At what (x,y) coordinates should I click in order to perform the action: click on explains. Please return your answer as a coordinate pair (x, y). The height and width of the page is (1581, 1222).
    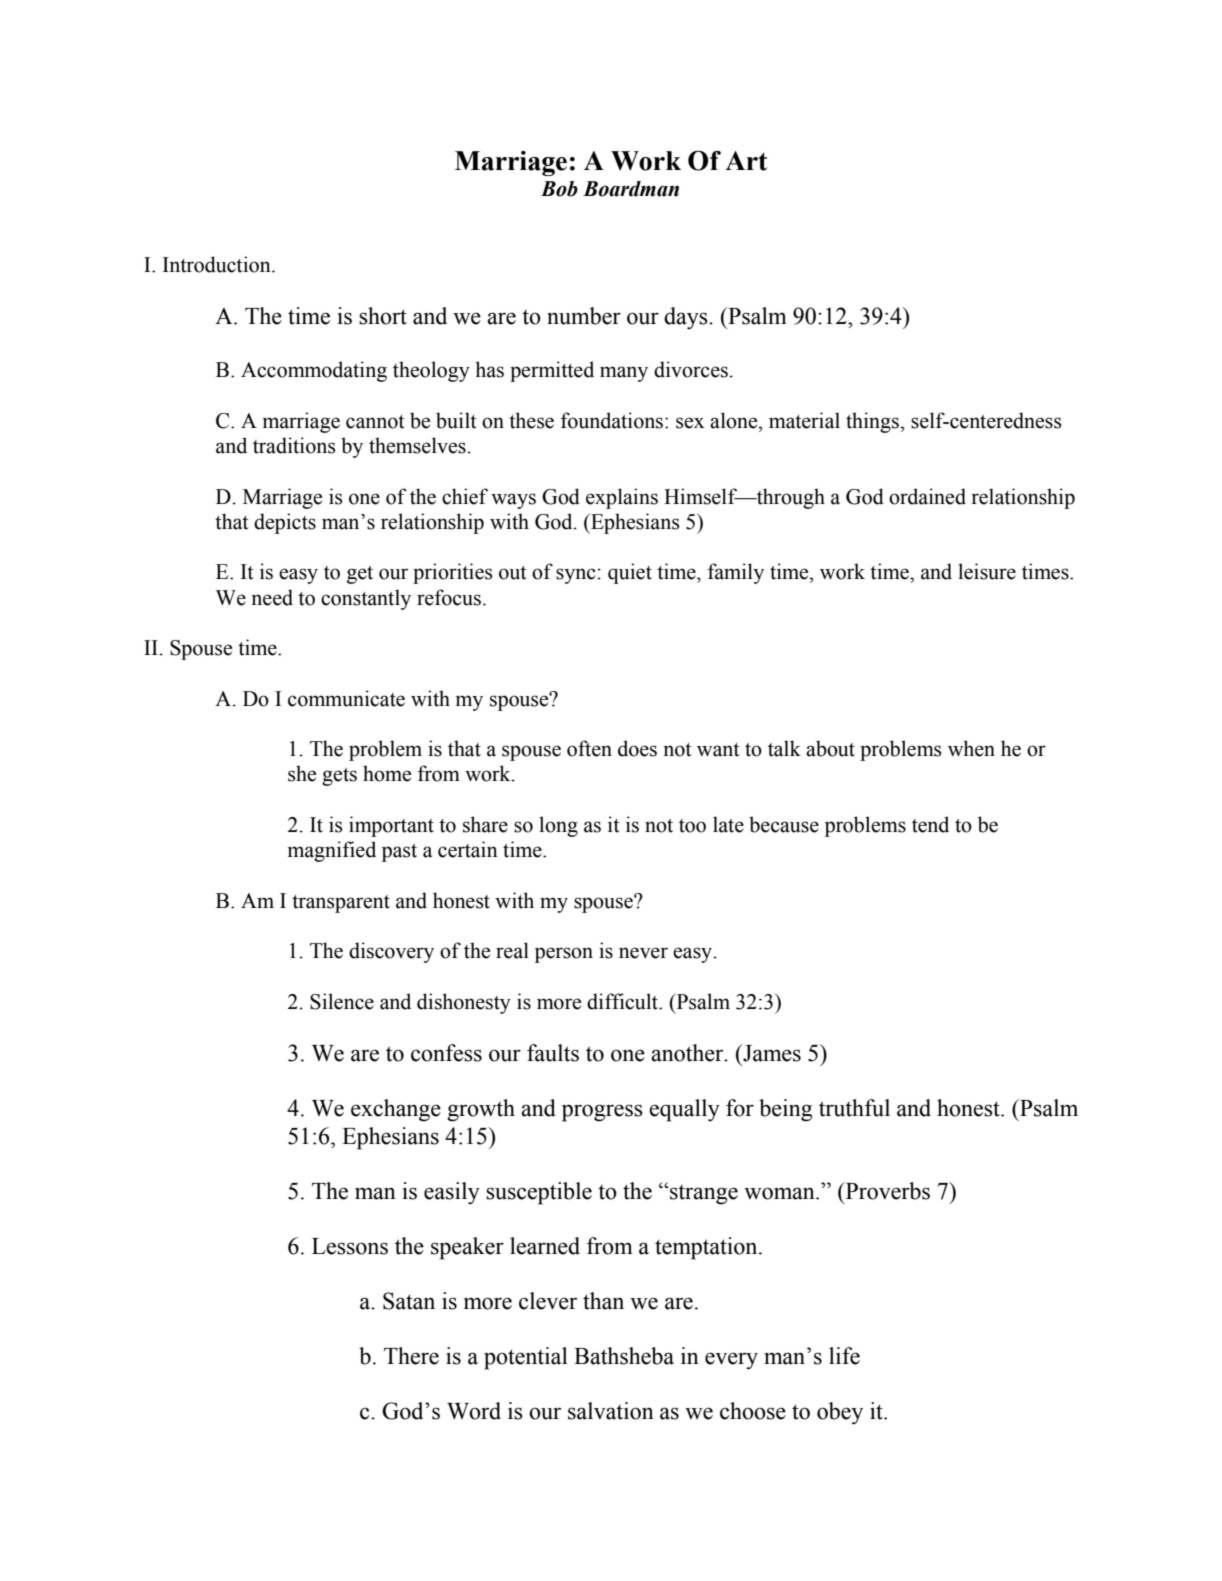
    Looking at the image, I should click on (622, 498).
